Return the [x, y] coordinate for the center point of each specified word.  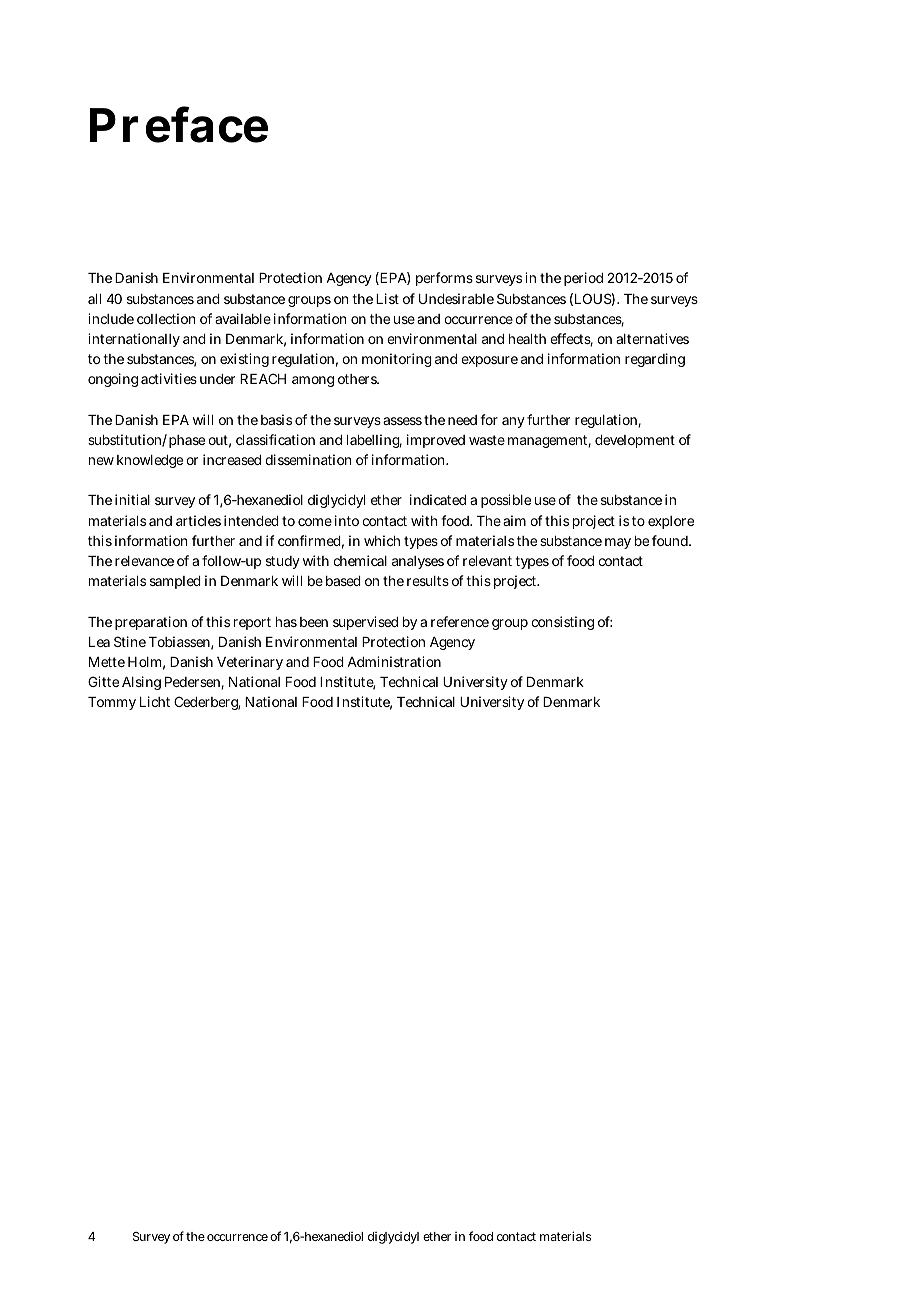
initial [132, 499]
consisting [562, 623]
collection [166, 318]
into [347, 520]
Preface [179, 124]
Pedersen [194, 683]
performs [444, 279]
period [583, 279]
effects [571, 340]
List [387, 298]
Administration [394, 661]
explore [671, 522]
